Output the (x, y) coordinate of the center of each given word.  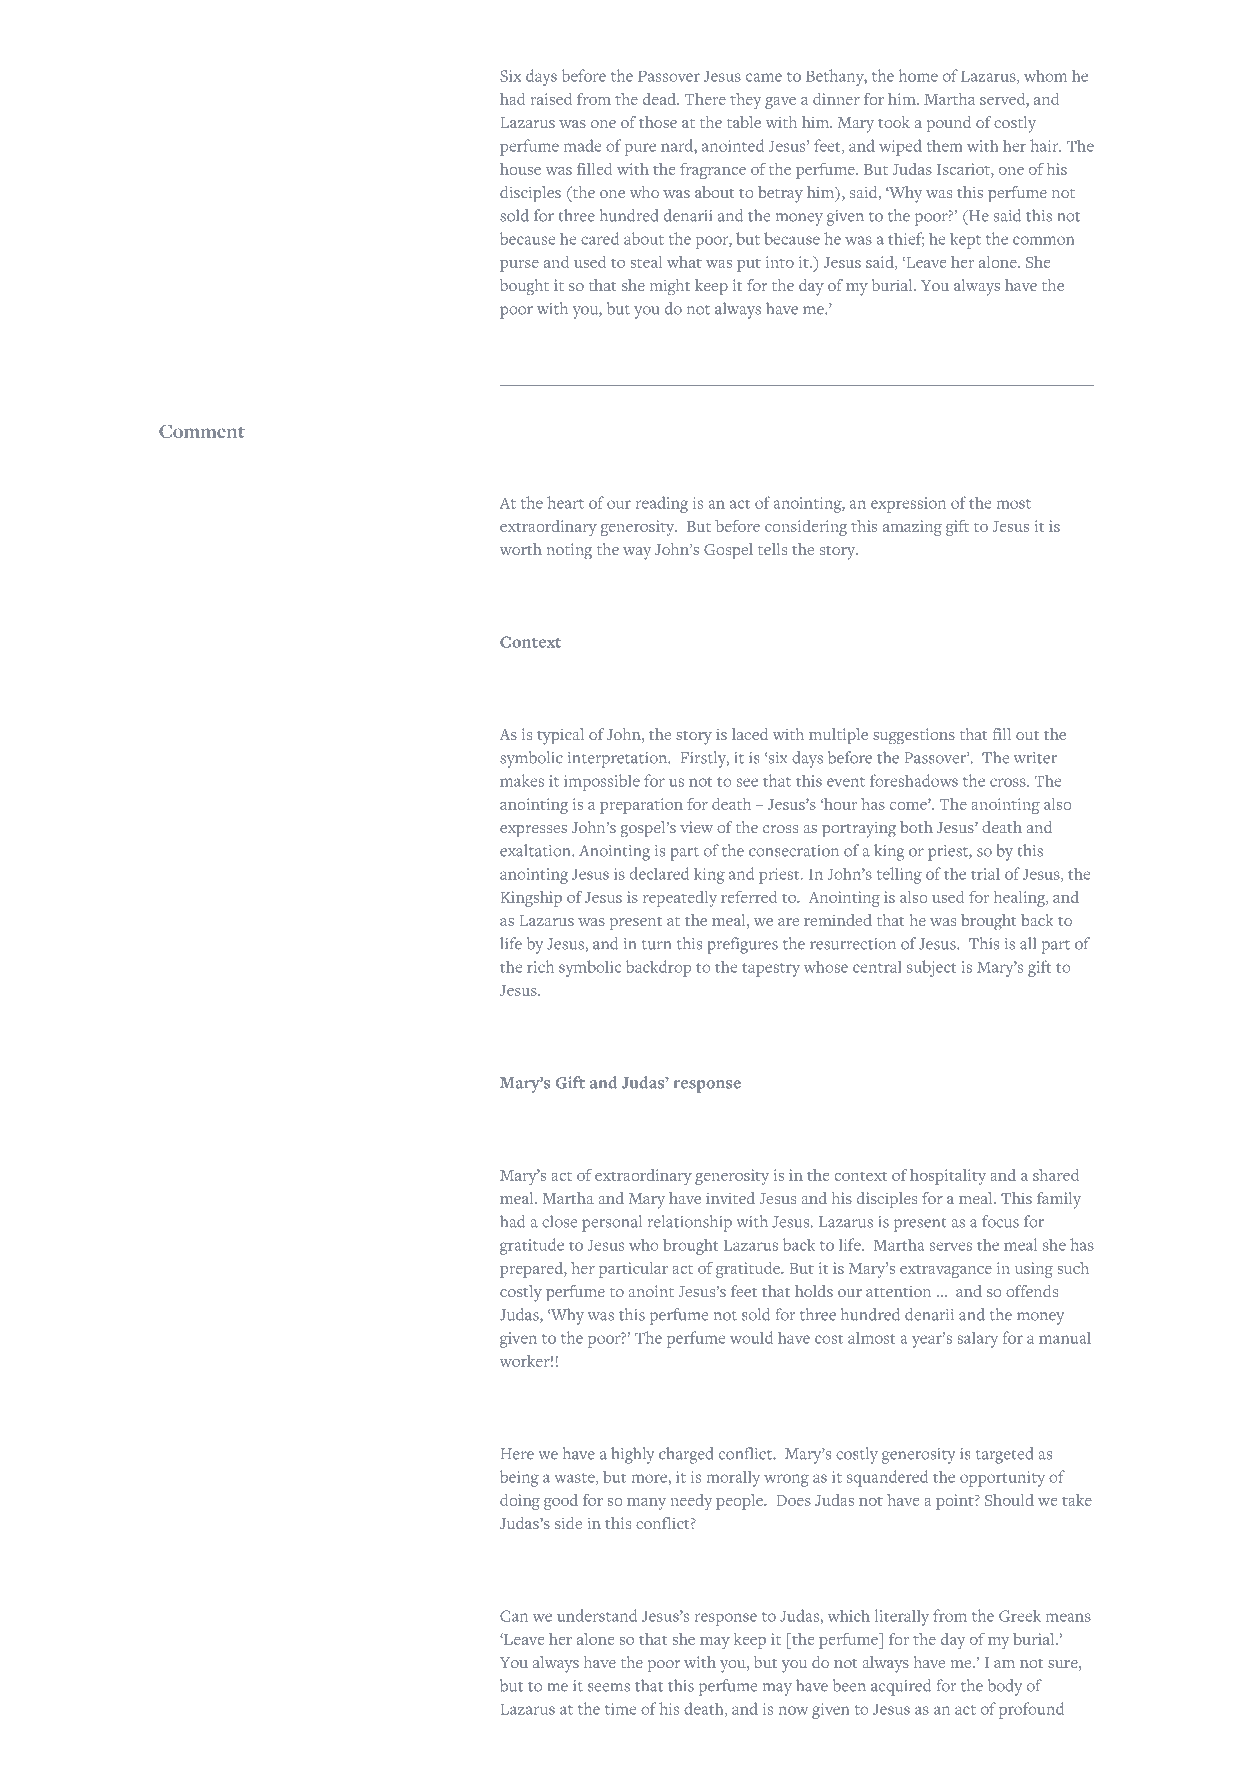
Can (514, 1616)
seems (609, 1687)
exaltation (536, 850)
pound (949, 124)
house (520, 169)
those (658, 122)
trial (985, 873)
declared (659, 873)
